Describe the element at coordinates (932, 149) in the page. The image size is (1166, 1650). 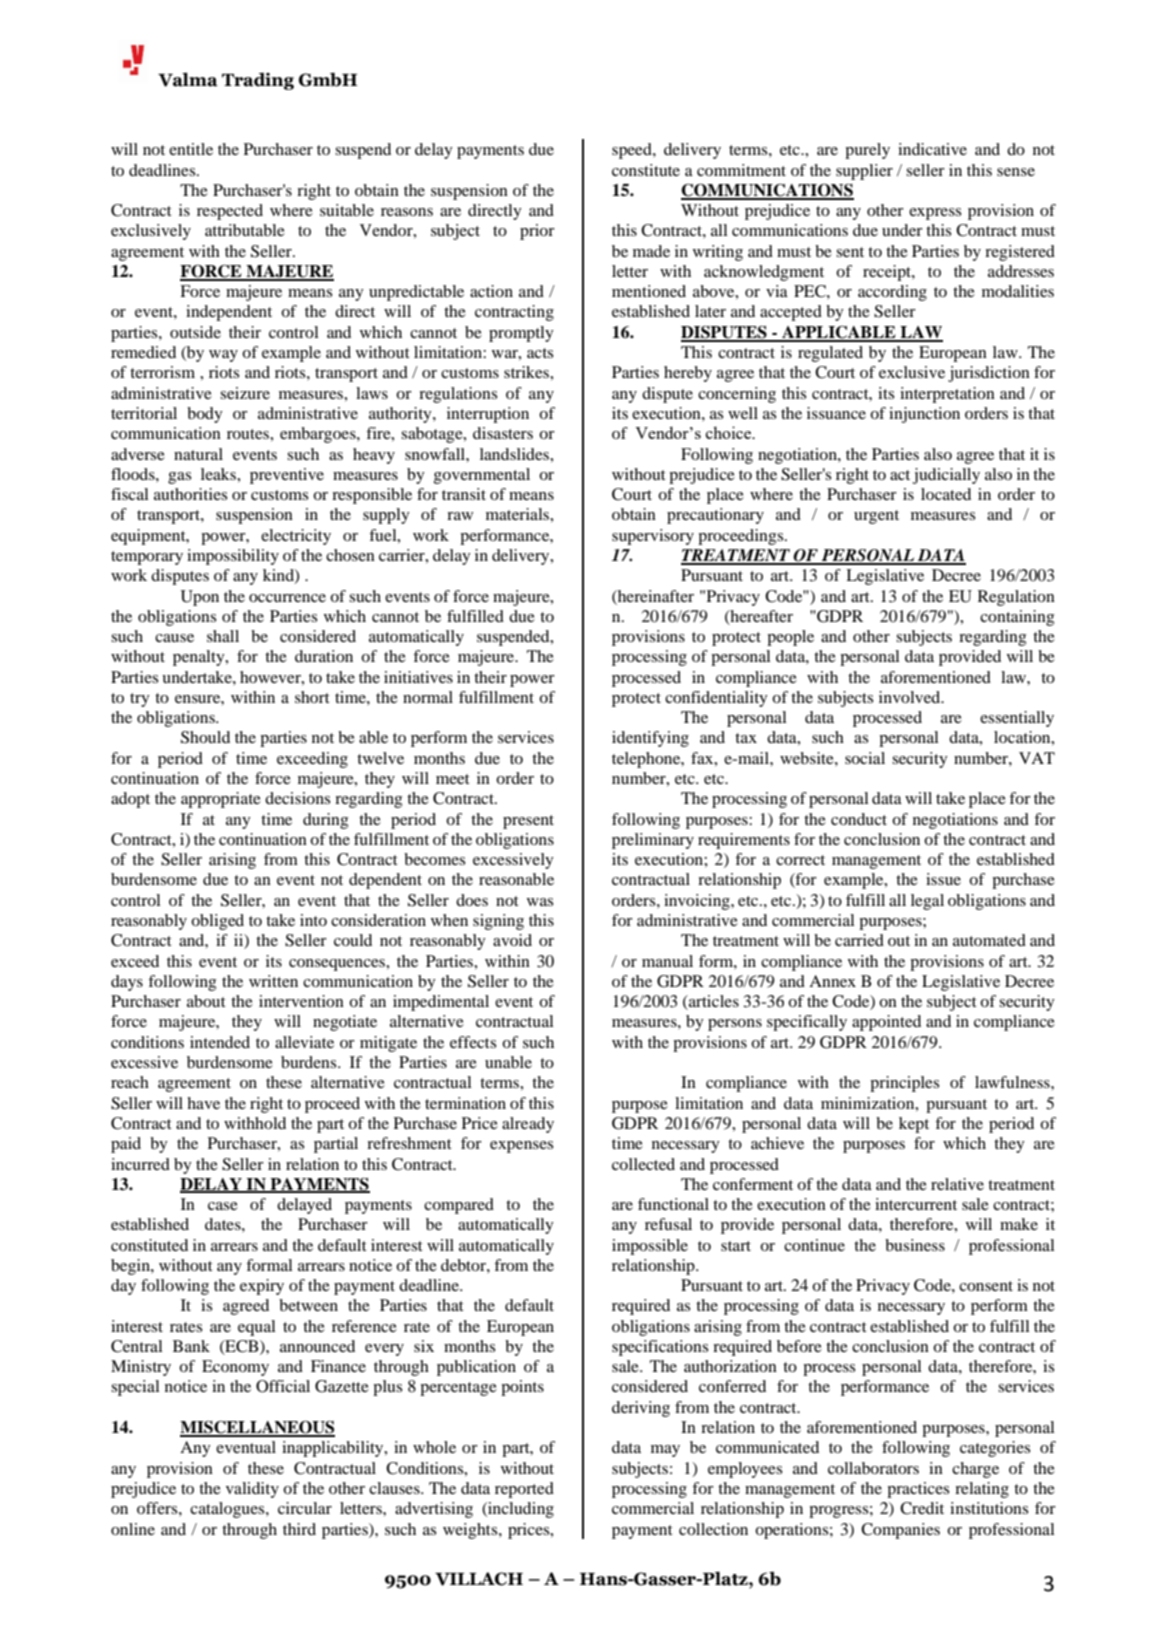
I see `indicative` at that location.
